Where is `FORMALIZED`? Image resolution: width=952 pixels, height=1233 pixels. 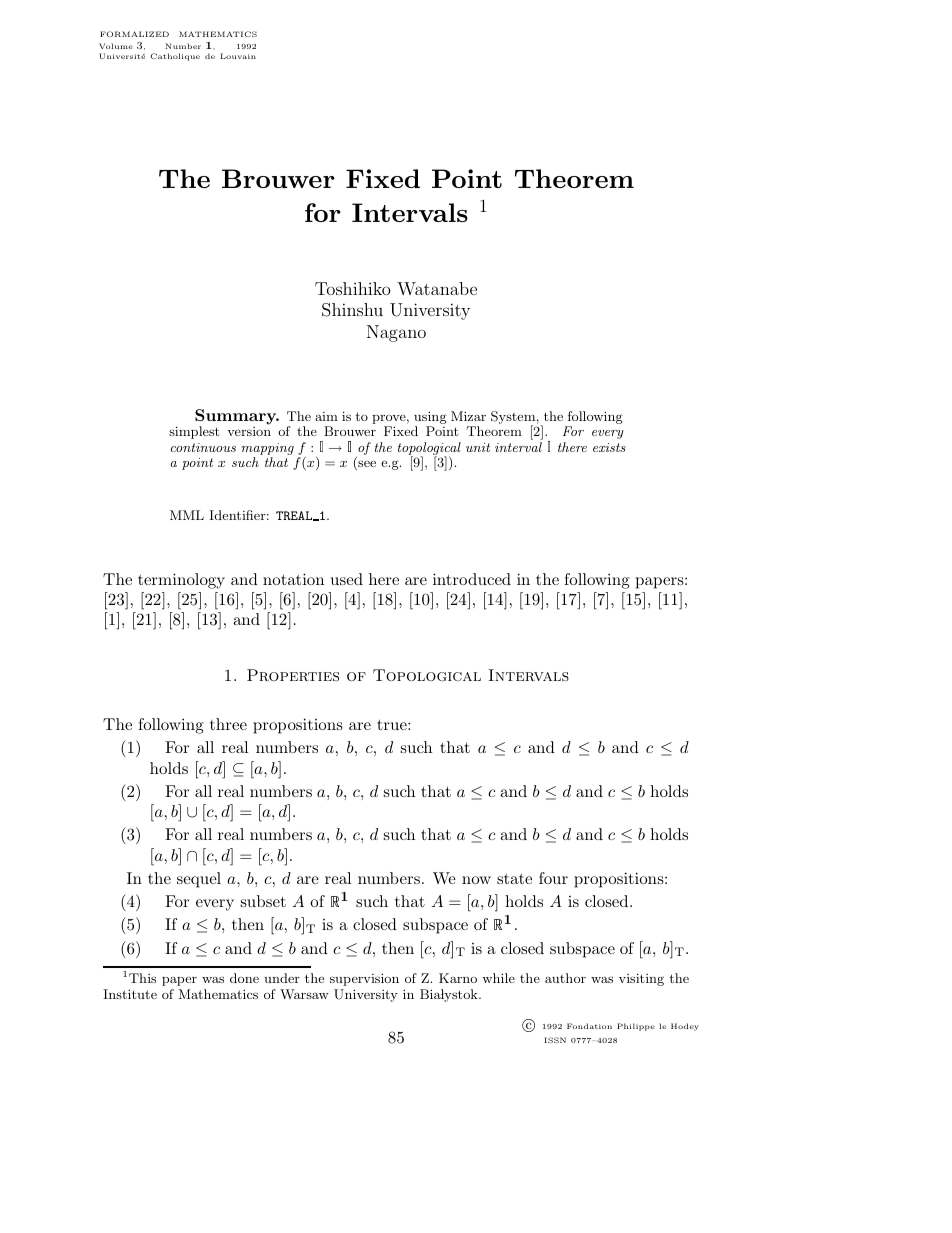 FORMALIZED is located at coordinates (134, 34).
